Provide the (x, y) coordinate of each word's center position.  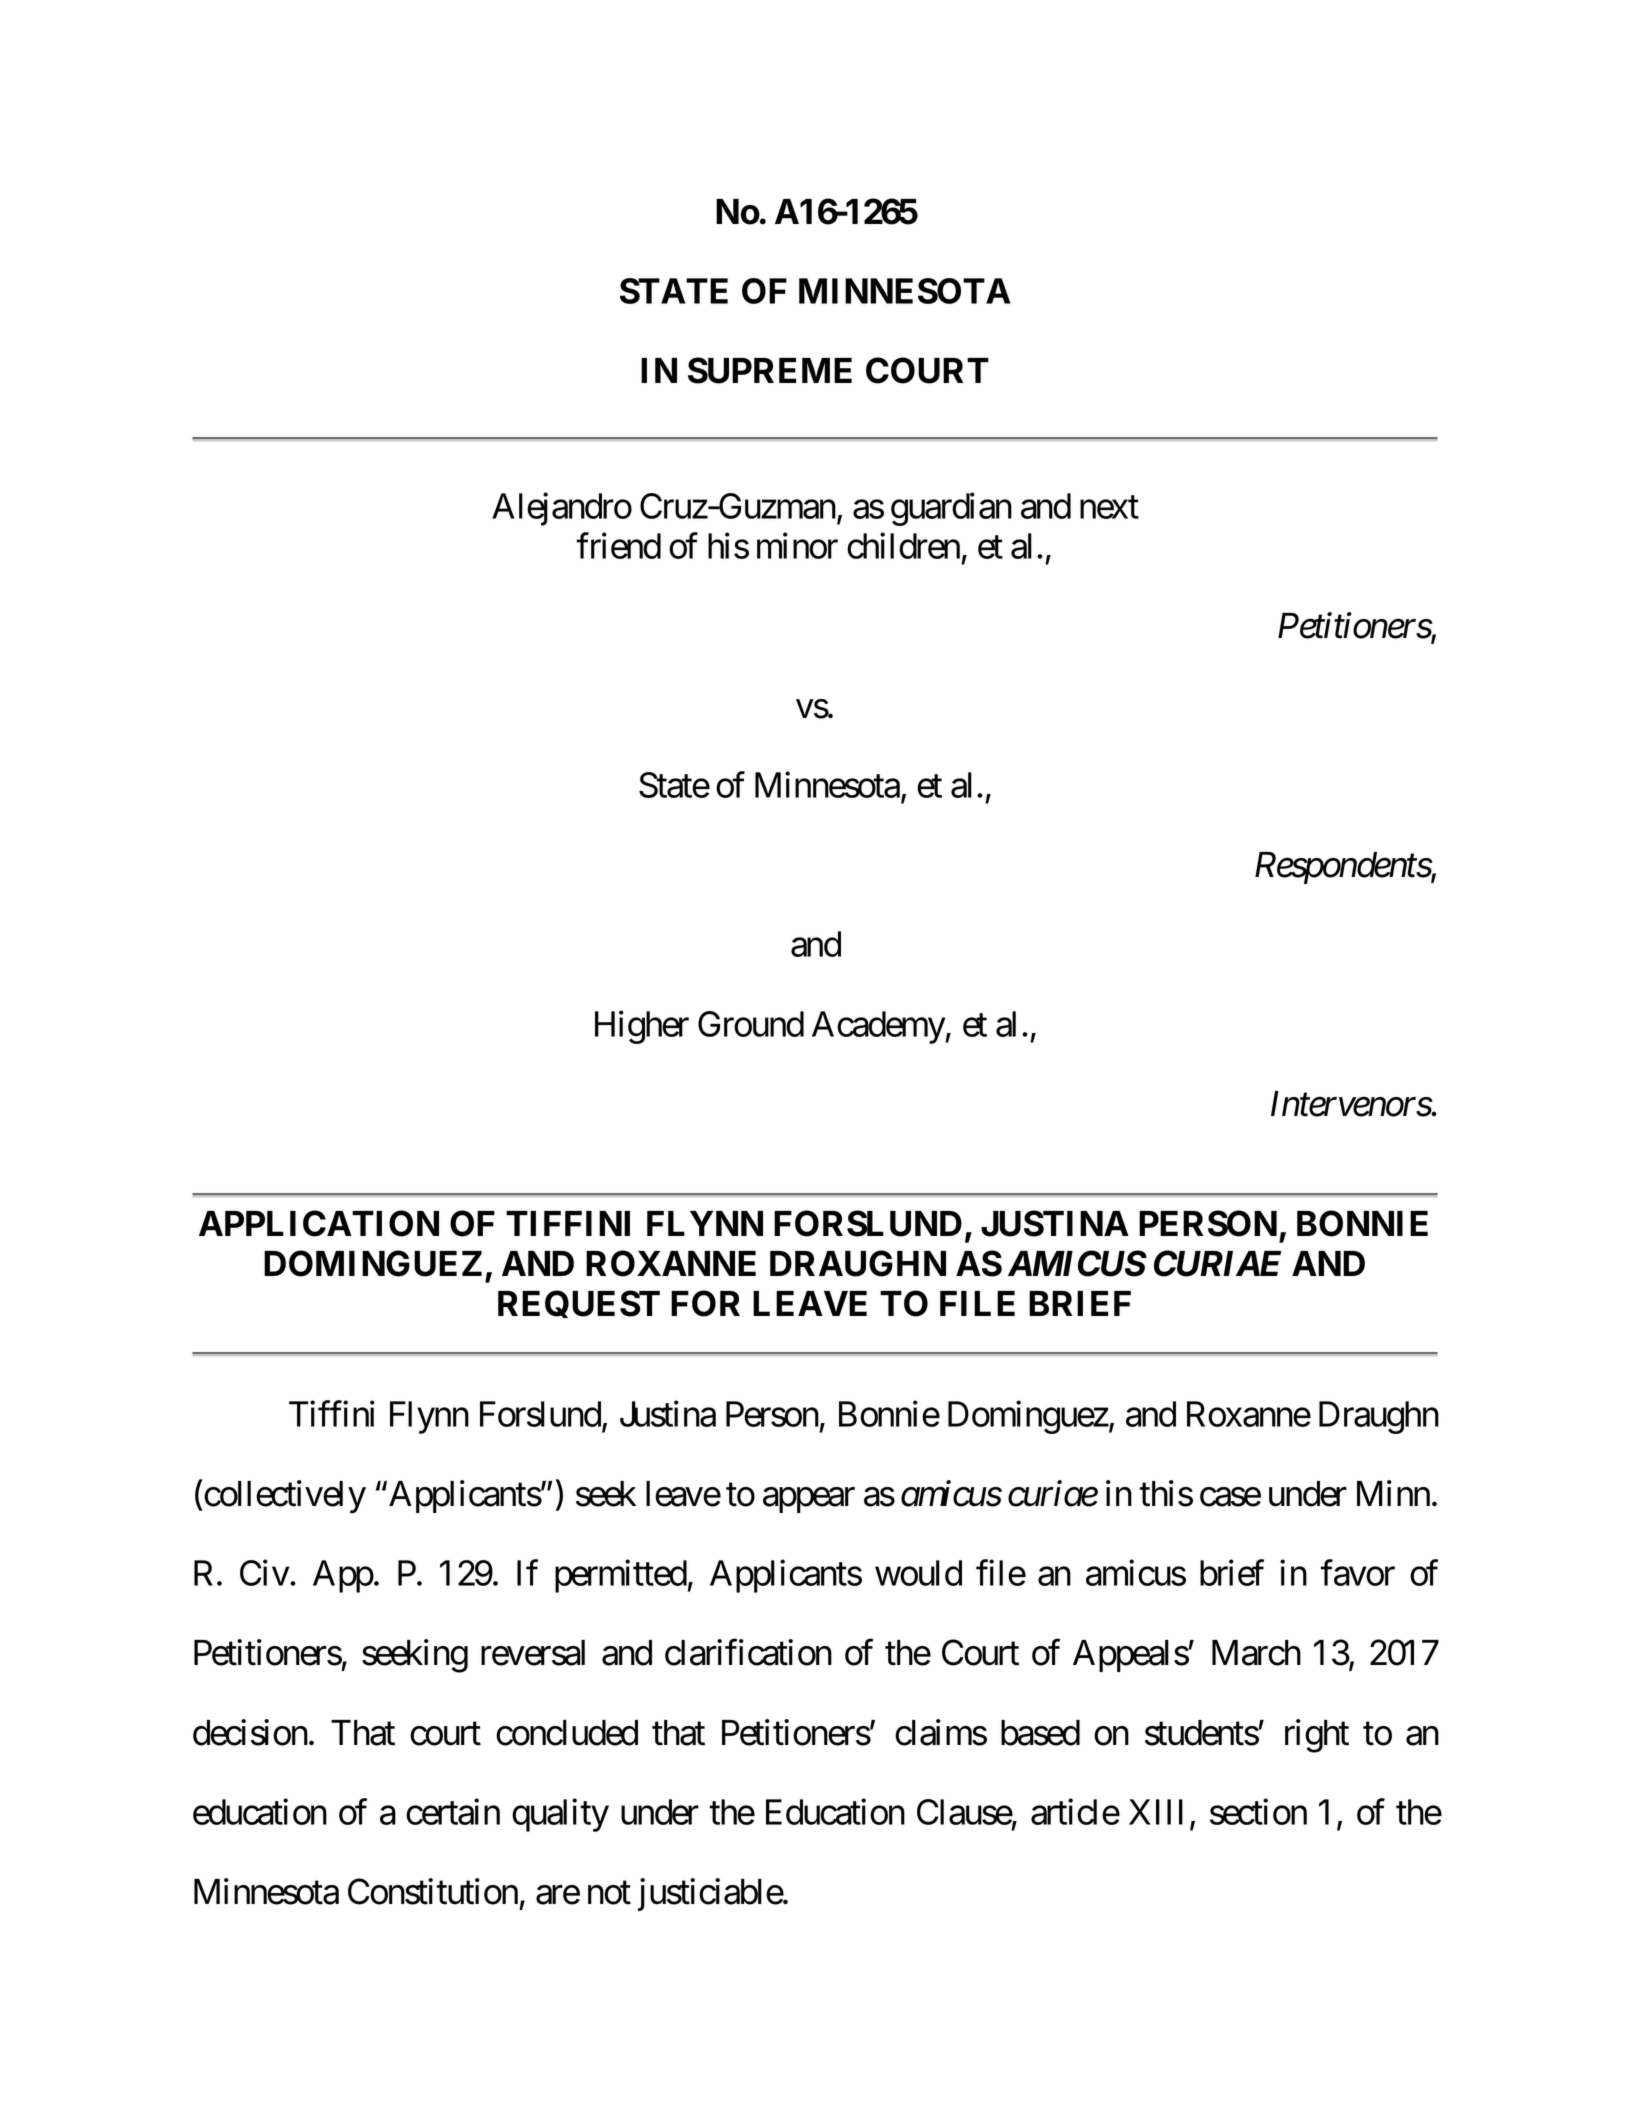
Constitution (433, 1891)
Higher (642, 1027)
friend (618, 546)
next (1109, 507)
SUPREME (770, 370)
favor (1357, 1573)
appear (809, 1500)
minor (797, 546)
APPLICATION (319, 1223)
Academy (879, 1027)
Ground (751, 1024)
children (903, 546)
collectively (284, 1497)
